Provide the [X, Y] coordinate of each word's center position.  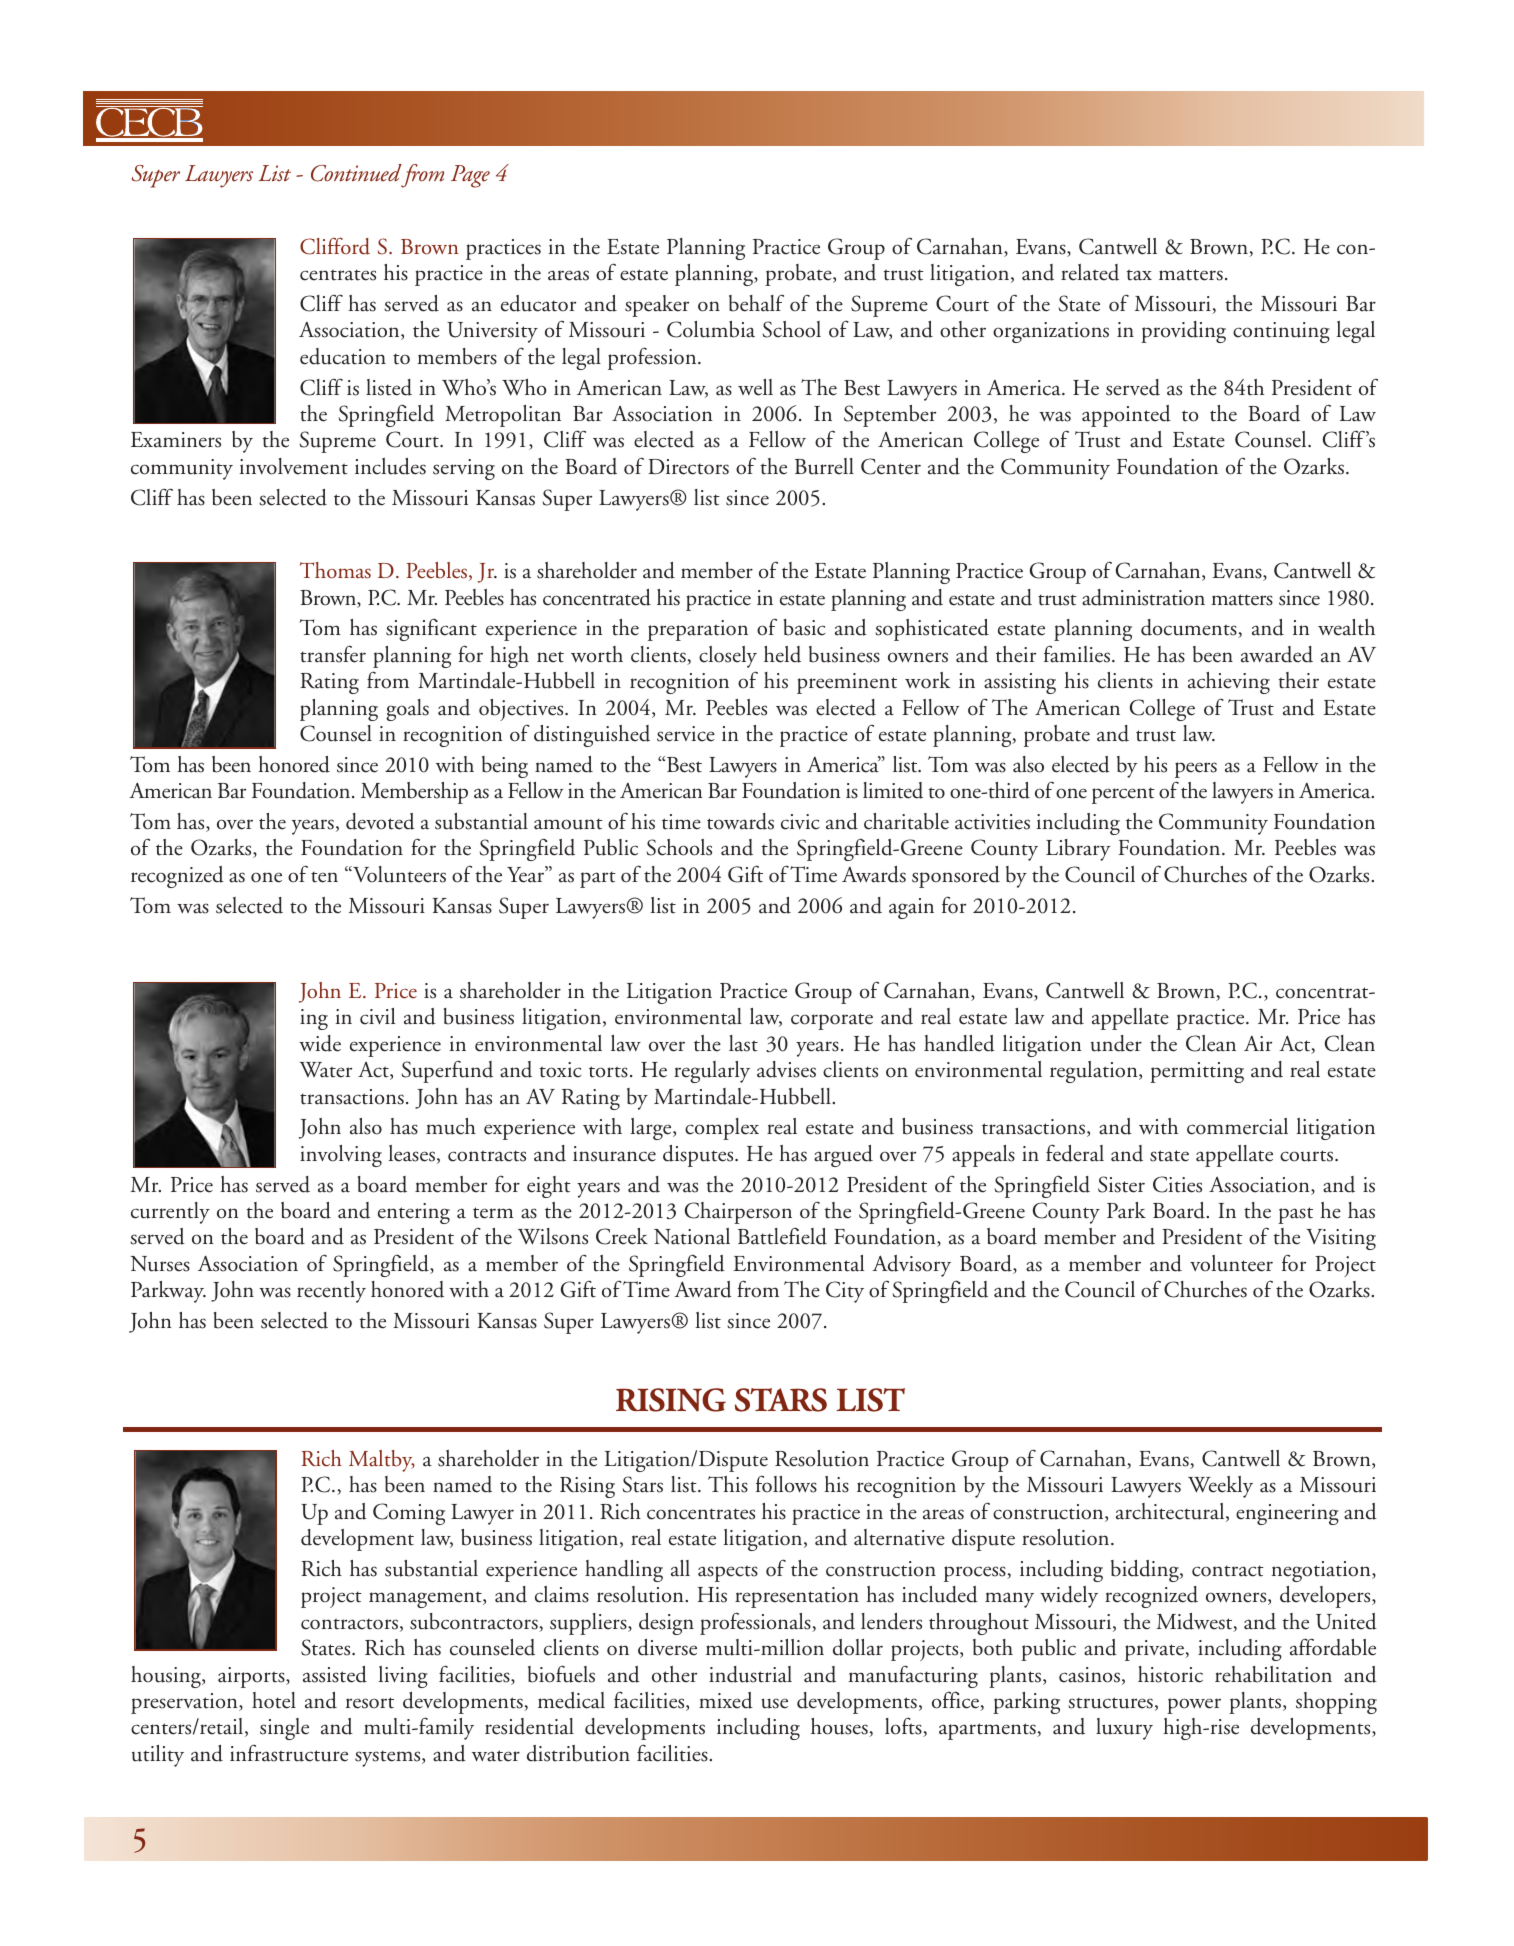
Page [470, 176]
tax [1139, 275]
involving [341, 1156]
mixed [726, 1700]
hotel [274, 1700]
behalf [756, 303]
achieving [1229, 683]
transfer [333, 654]
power [1194, 1706]
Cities [1177, 1184]
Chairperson [738, 1213]
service [686, 734]
